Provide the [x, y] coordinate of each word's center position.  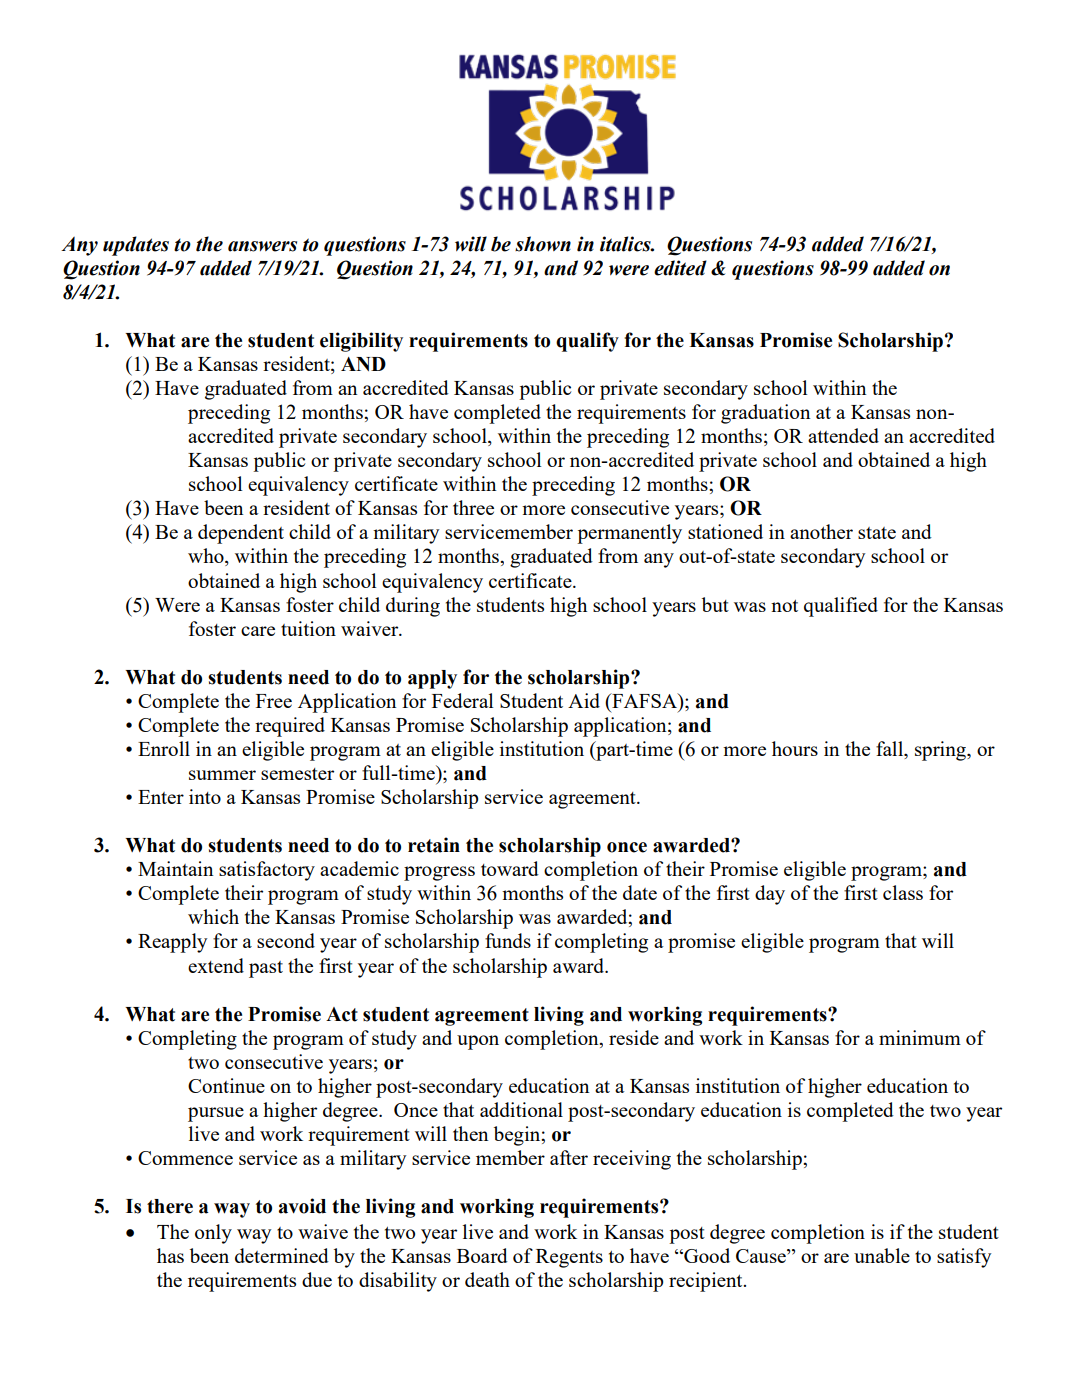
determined [282, 1255]
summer [222, 775]
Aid [584, 700]
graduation [765, 414]
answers [262, 246]
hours [795, 748]
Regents [569, 1258]
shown [543, 244]
